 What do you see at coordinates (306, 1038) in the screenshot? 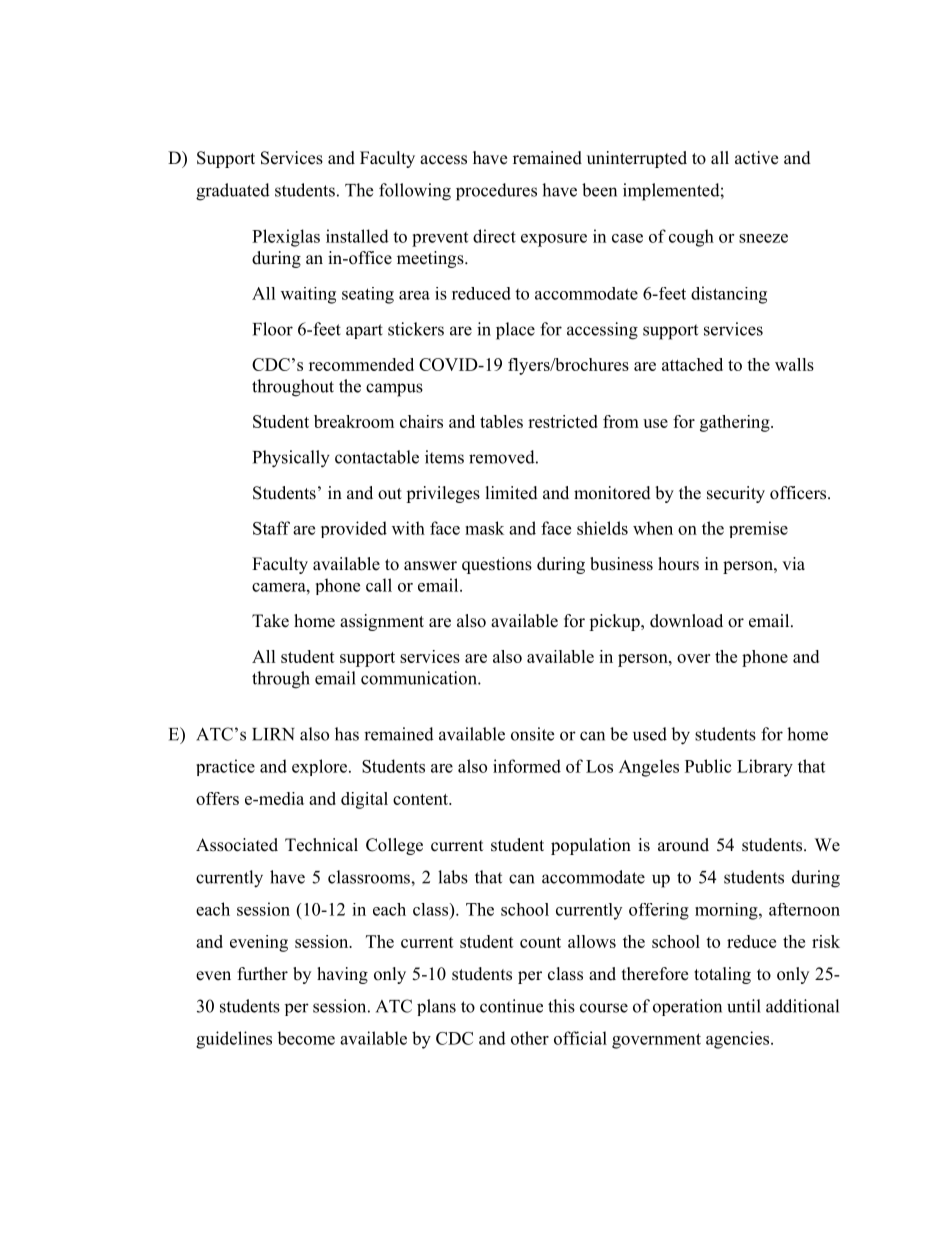
I see `become` at bounding box center [306, 1038].
